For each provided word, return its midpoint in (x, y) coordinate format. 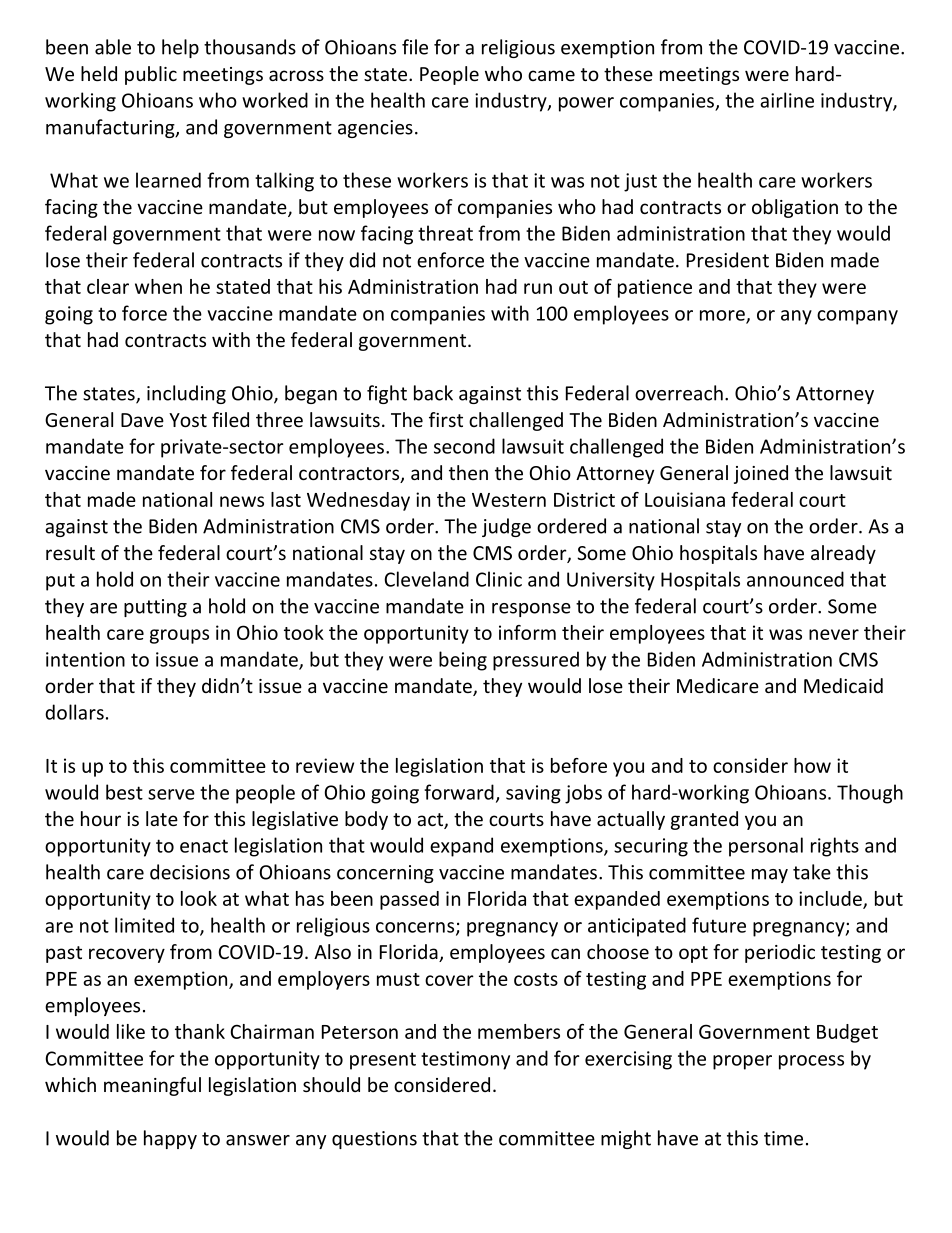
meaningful (152, 1086)
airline (787, 100)
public (151, 75)
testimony (465, 1060)
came (551, 75)
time (783, 1138)
